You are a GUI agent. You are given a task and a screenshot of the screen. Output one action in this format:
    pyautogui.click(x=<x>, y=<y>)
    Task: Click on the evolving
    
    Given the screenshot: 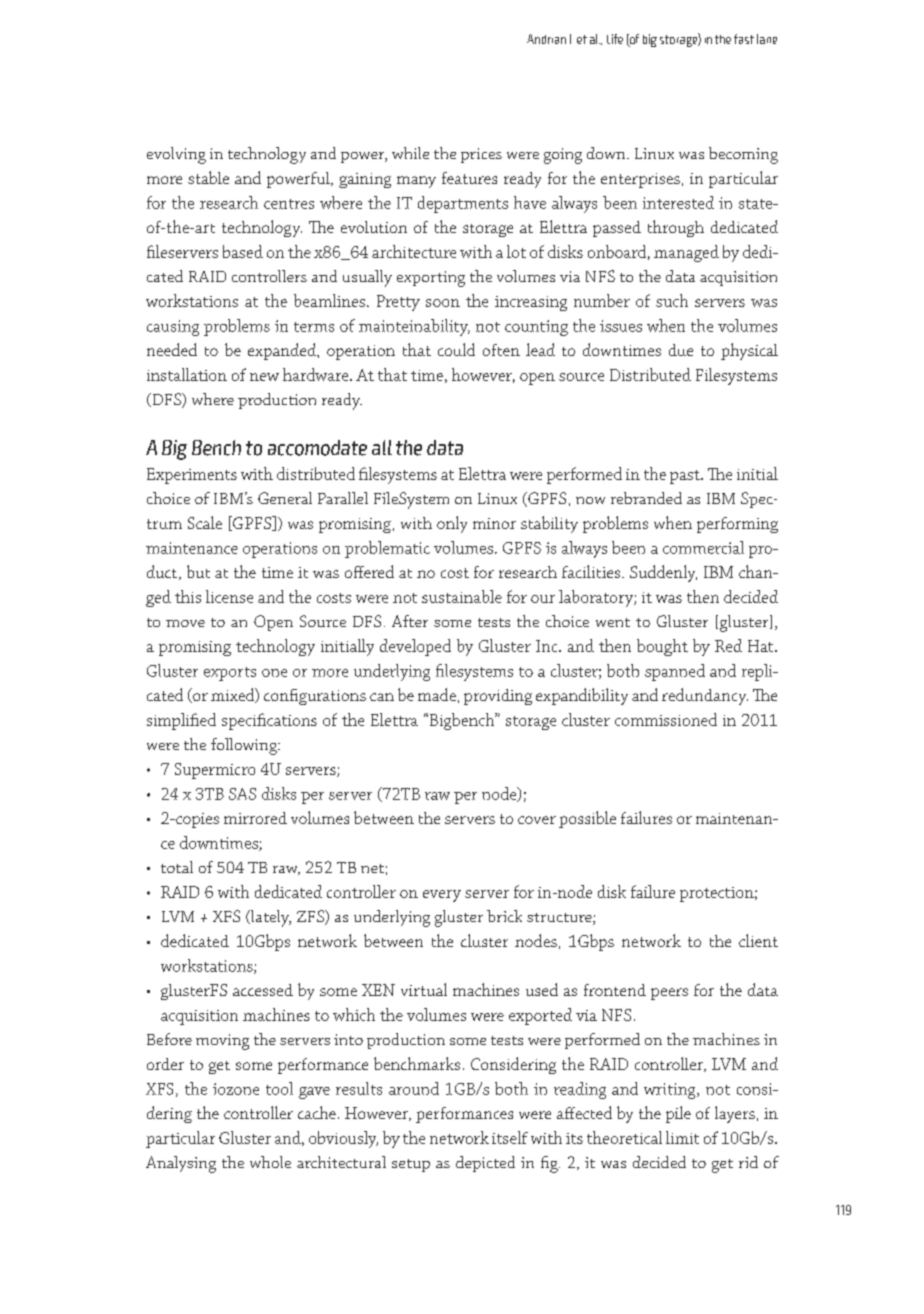 What is the action you would take?
    pyautogui.click(x=176, y=155)
